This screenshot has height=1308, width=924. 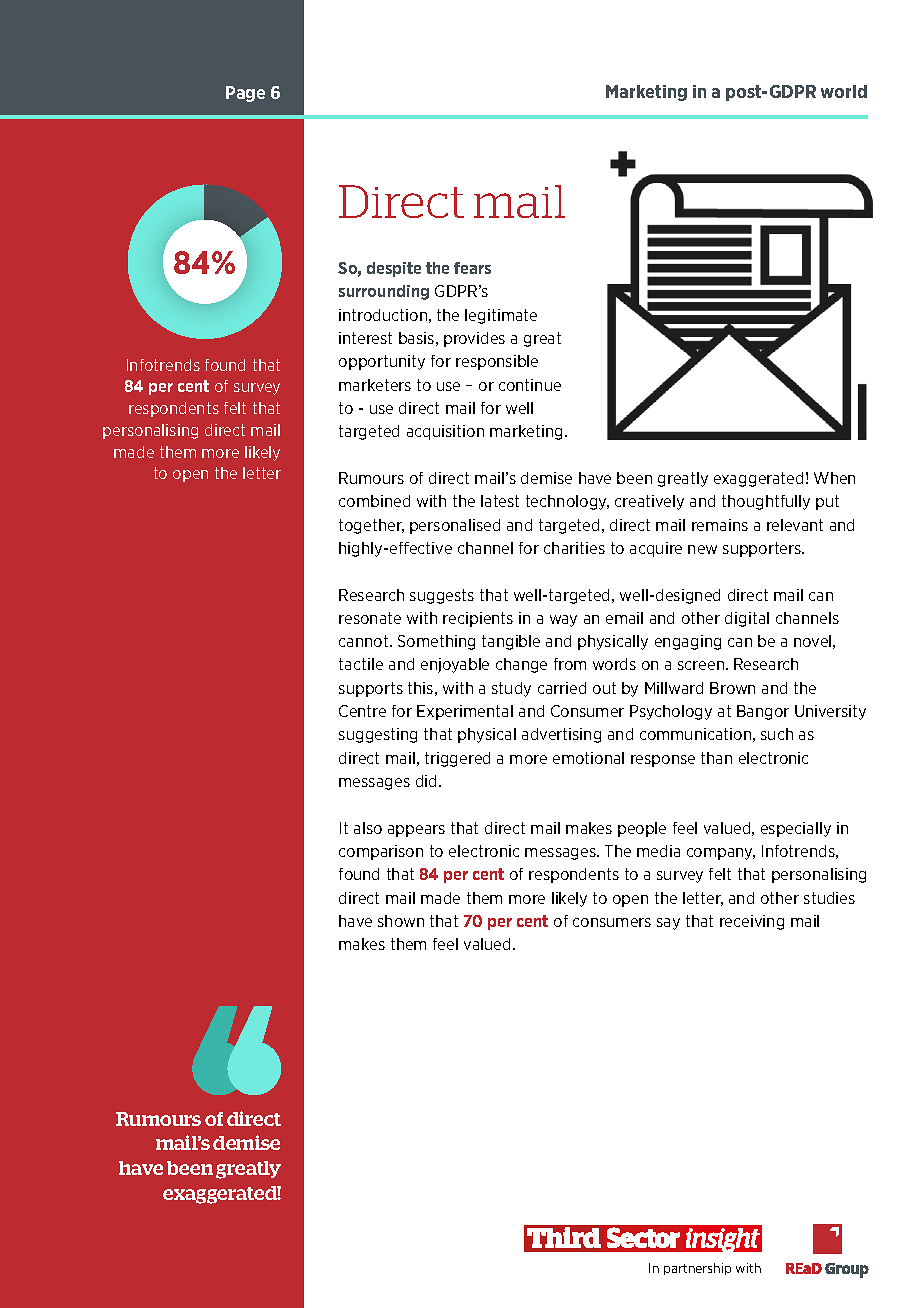 What do you see at coordinates (752, 922) in the screenshot?
I see `receiving` at bounding box center [752, 922].
